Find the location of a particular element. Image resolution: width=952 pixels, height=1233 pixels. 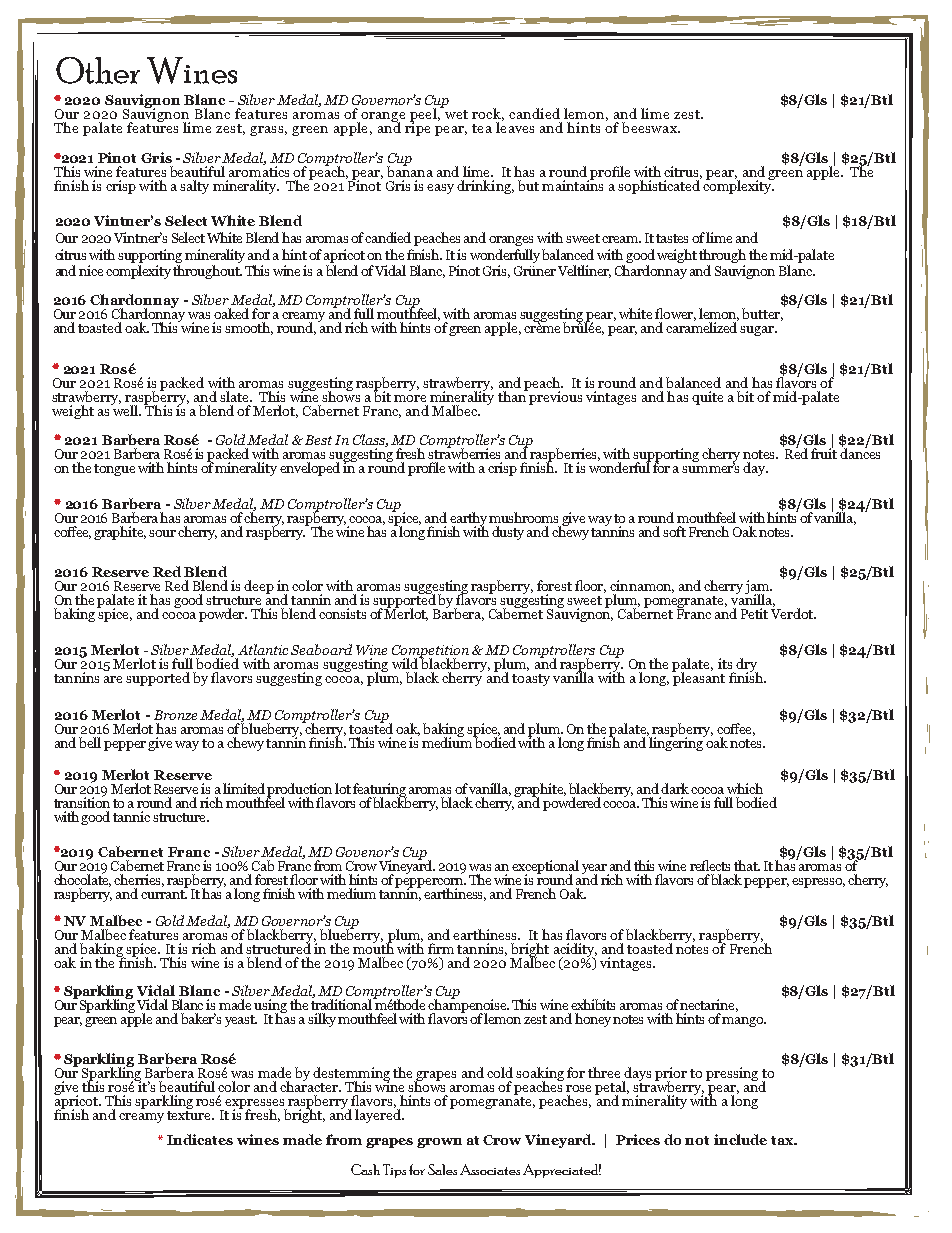

fruit is located at coordinates (824, 452).
